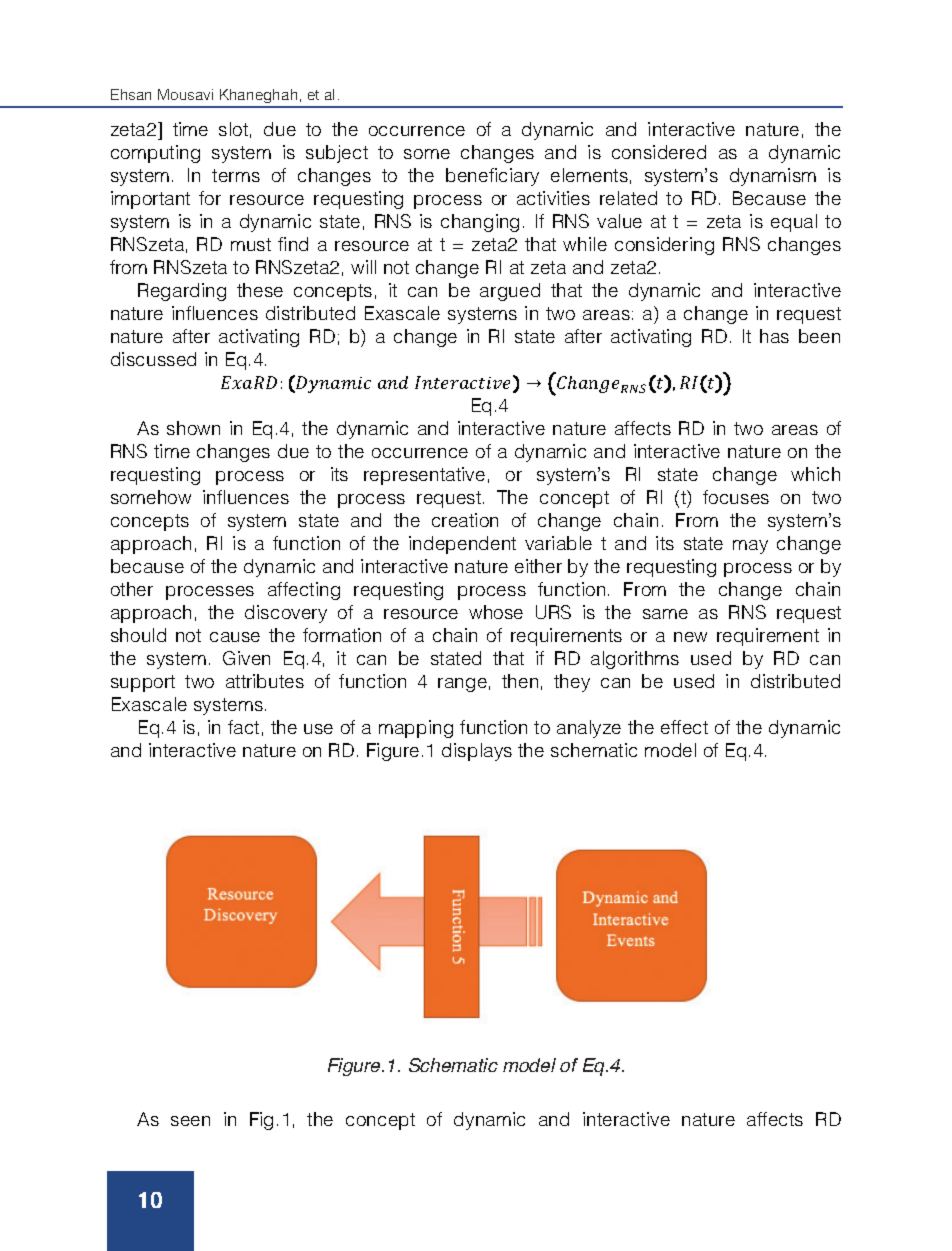  What do you see at coordinates (684, 727) in the screenshot?
I see `effect` at bounding box center [684, 727].
